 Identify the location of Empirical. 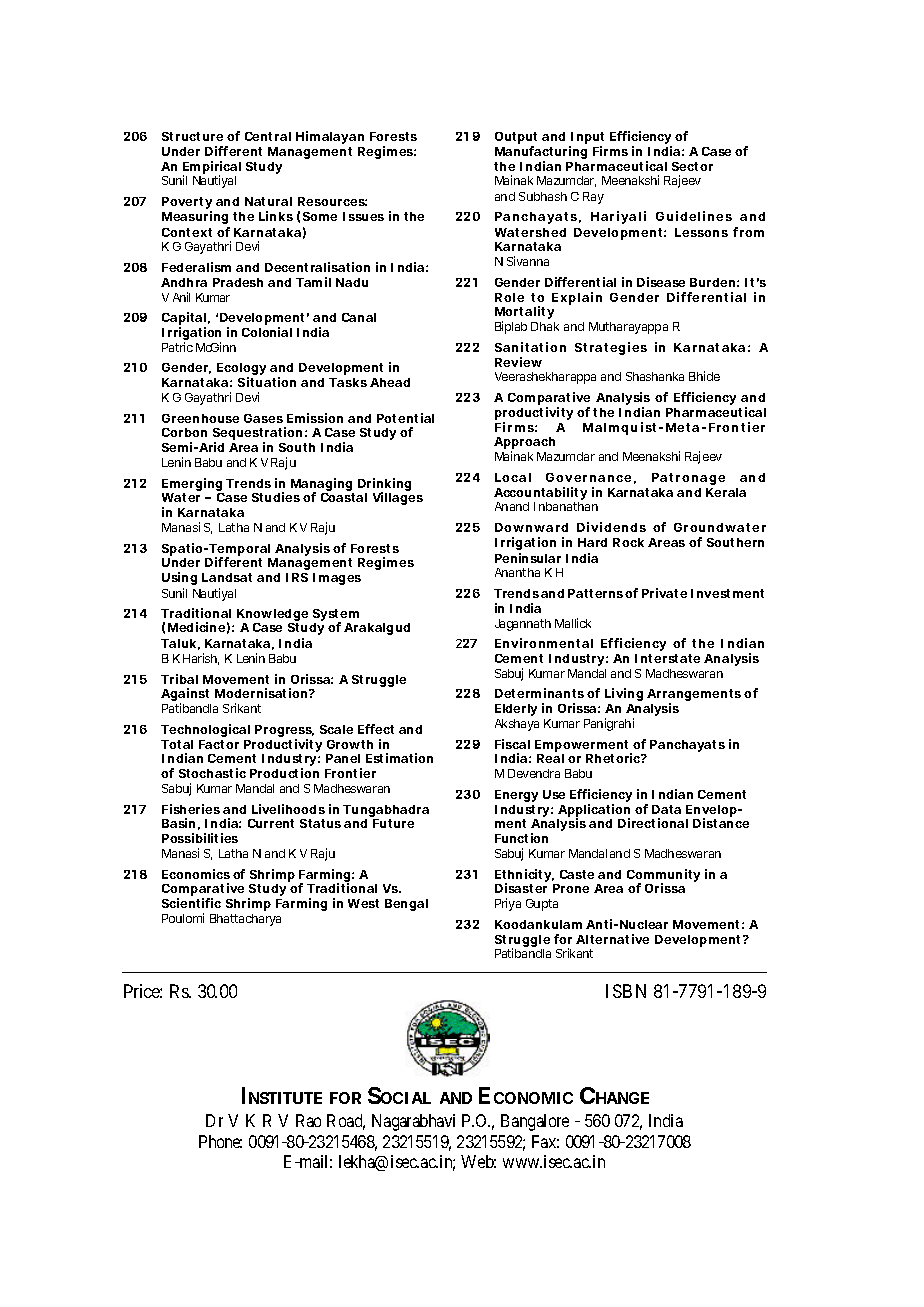
(212, 169).
